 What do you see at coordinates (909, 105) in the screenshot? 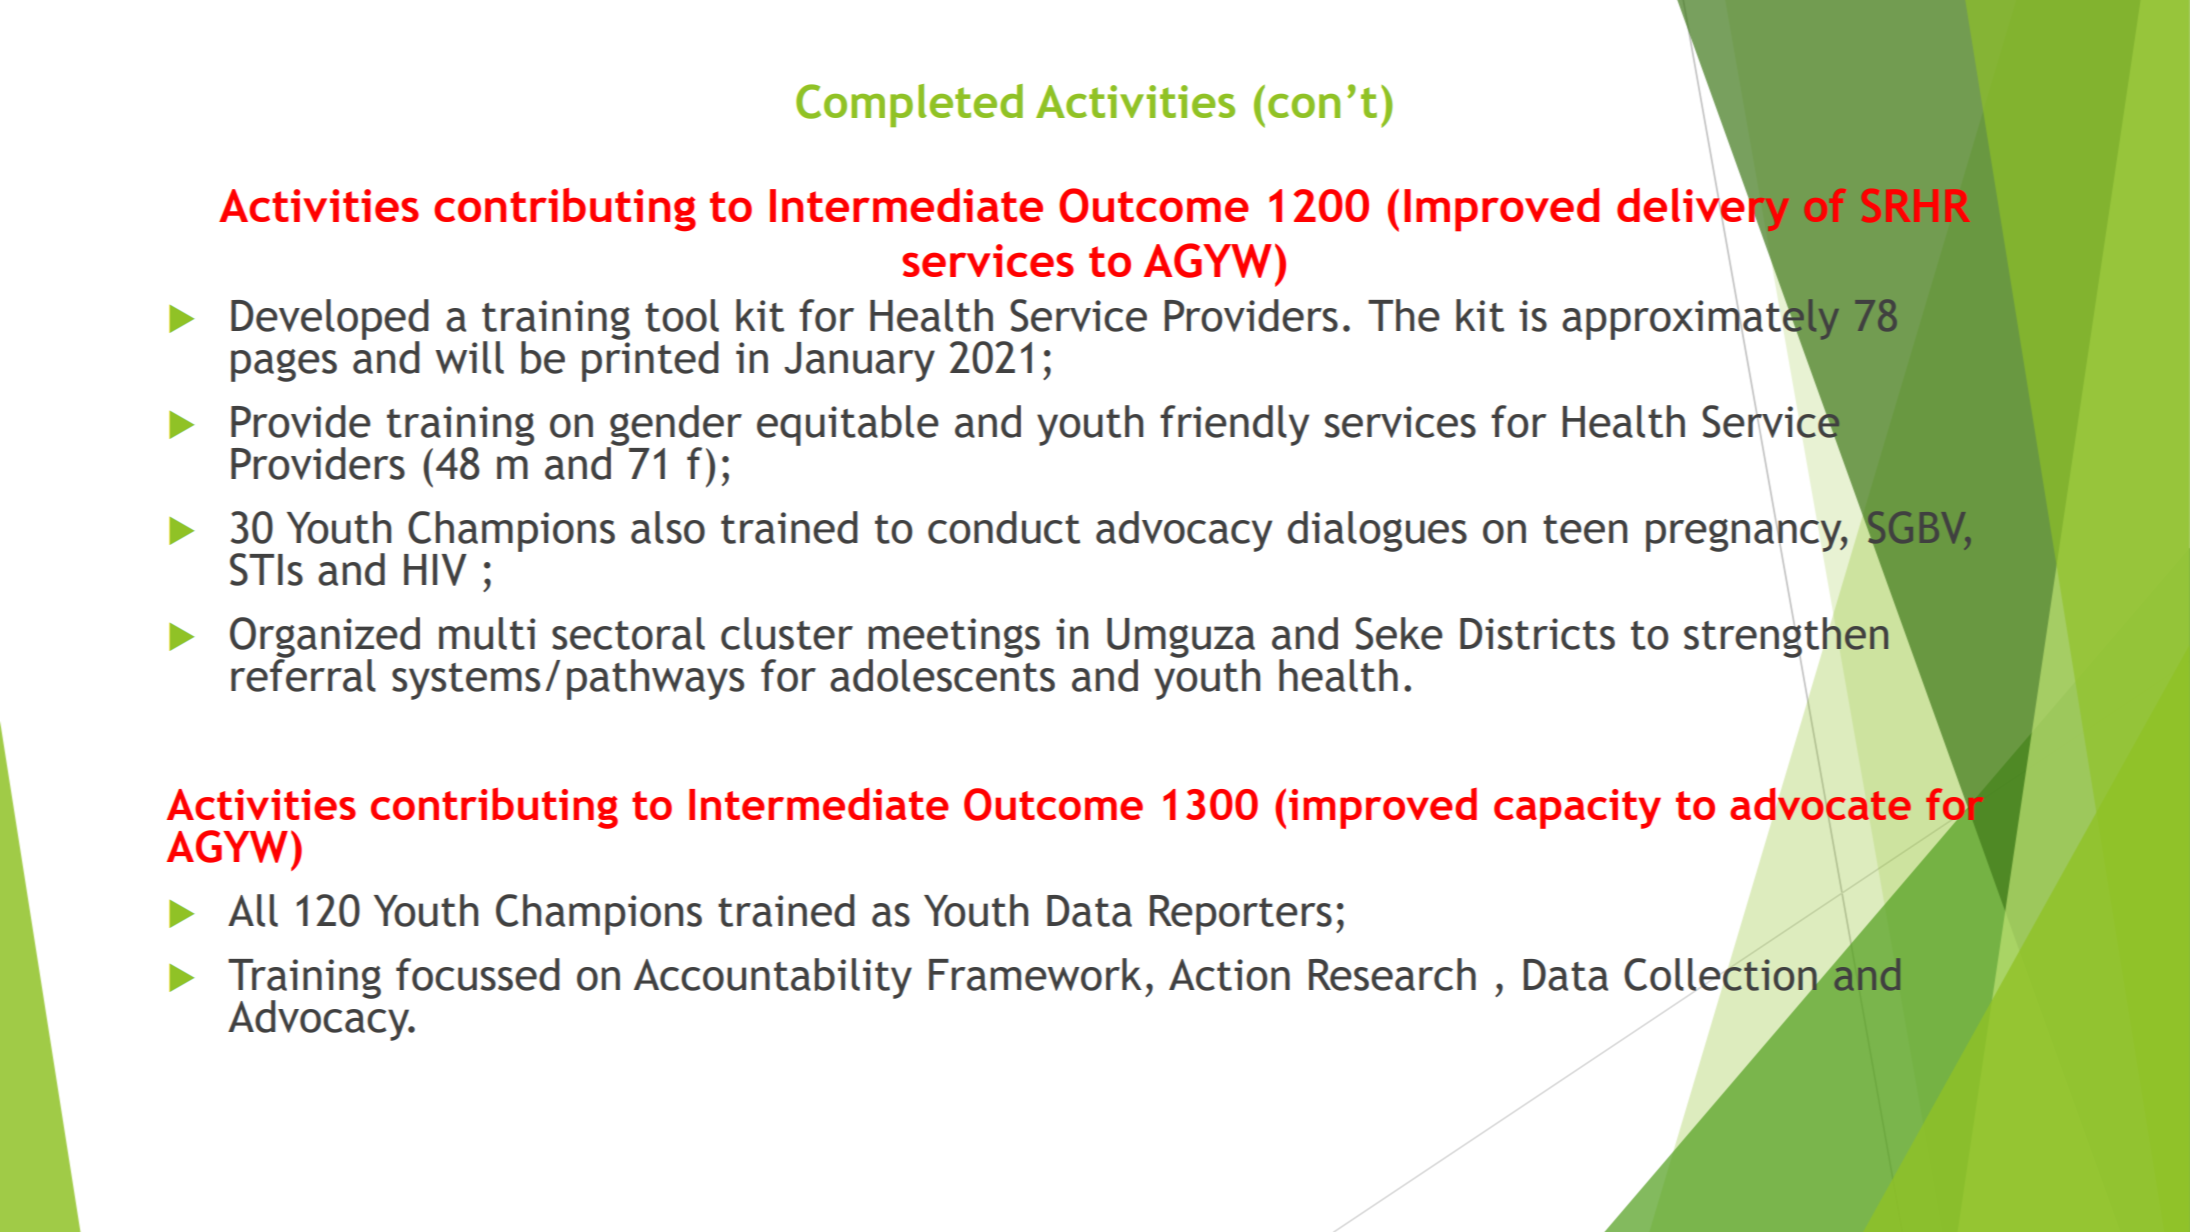
I see `Completed` at bounding box center [909, 105].
